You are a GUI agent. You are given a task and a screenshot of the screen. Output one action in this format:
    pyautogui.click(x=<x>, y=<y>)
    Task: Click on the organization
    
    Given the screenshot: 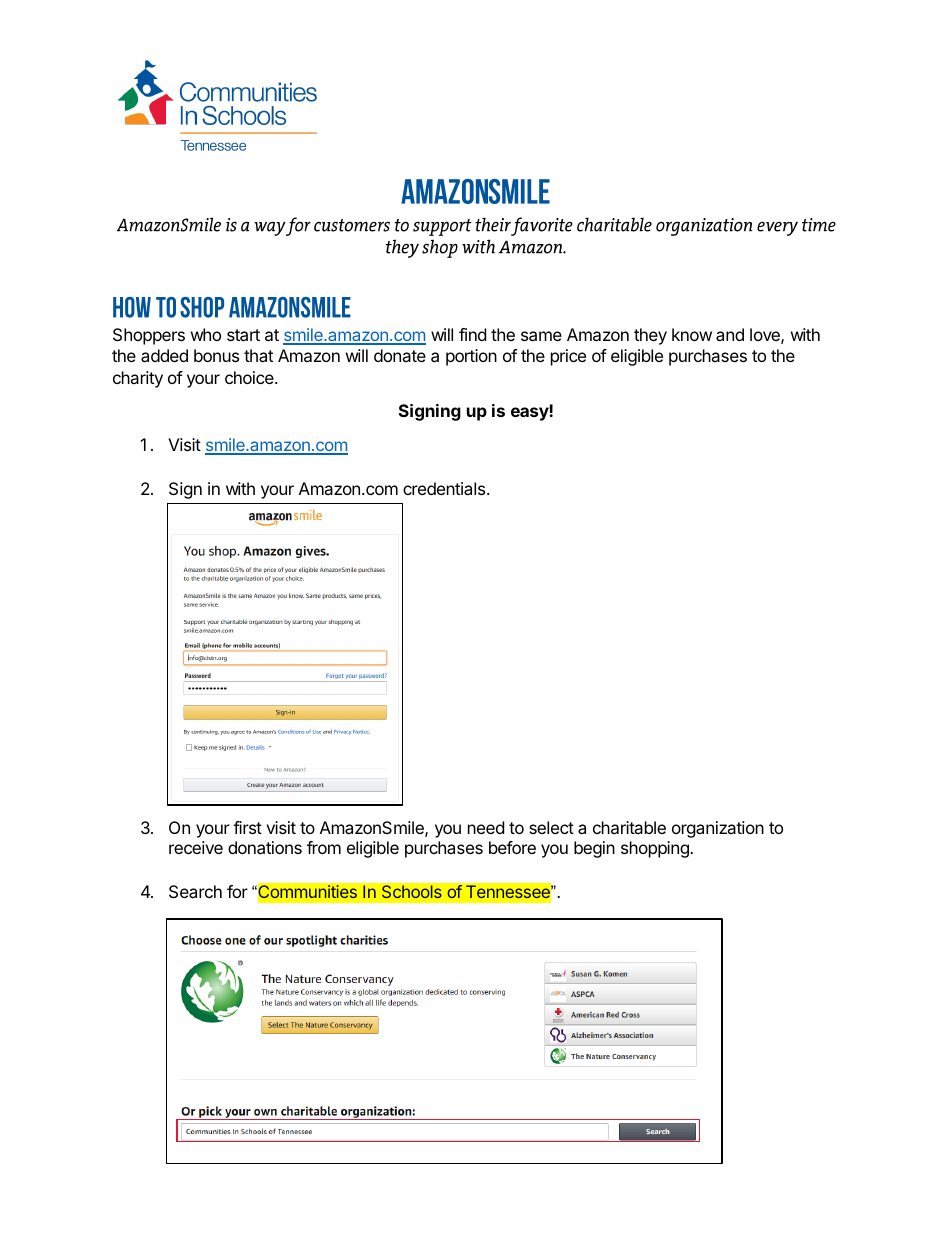 What is the action you would take?
    pyautogui.click(x=718, y=829)
